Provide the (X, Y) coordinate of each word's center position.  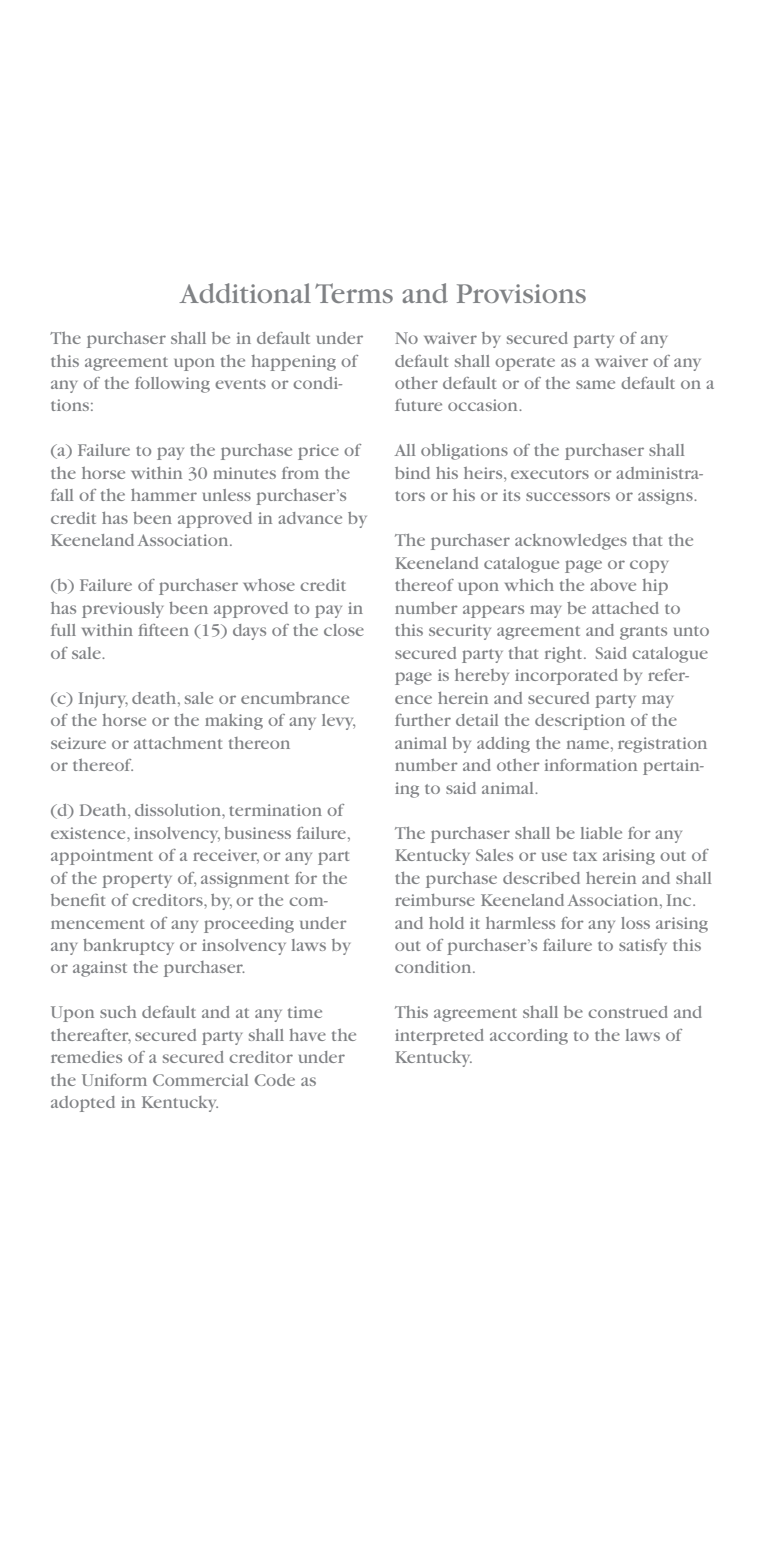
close (344, 630)
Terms (354, 293)
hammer (164, 495)
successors (568, 496)
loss (635, 923)
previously (122, 610)
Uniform (114, 1080)
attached (625, 608)
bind (412, 473)
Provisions (521, 293)
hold (446, 923)
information (591, 765)
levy (338, 722)
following (172, 385)
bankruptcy (128, 947)
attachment (178, 743)
